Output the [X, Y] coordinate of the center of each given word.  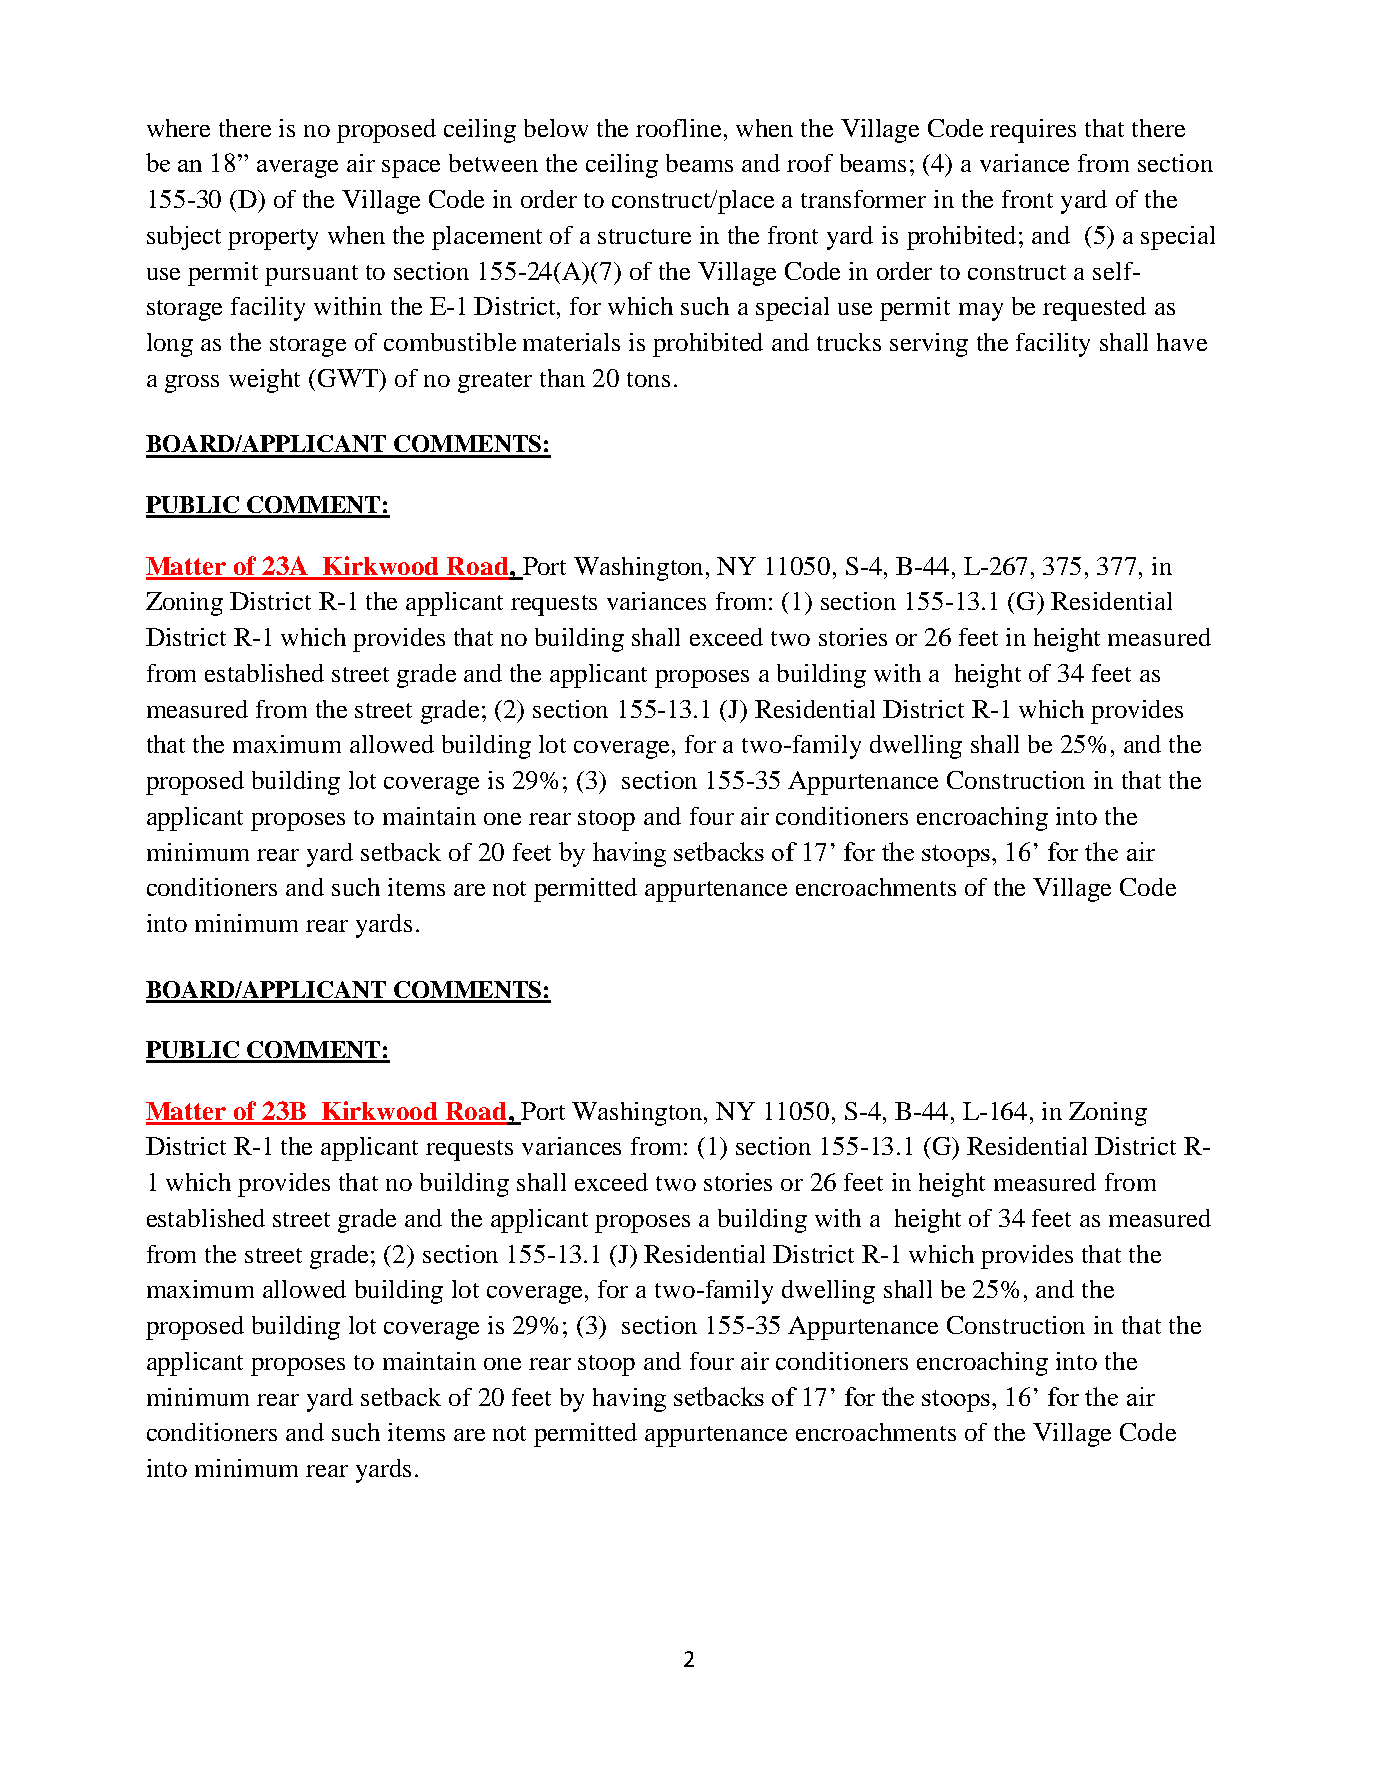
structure [644, 236]
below [556, 128]
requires [1033, 131]
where [178, 128]
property [273, 239]
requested [1094, 309]
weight [264, 381]
